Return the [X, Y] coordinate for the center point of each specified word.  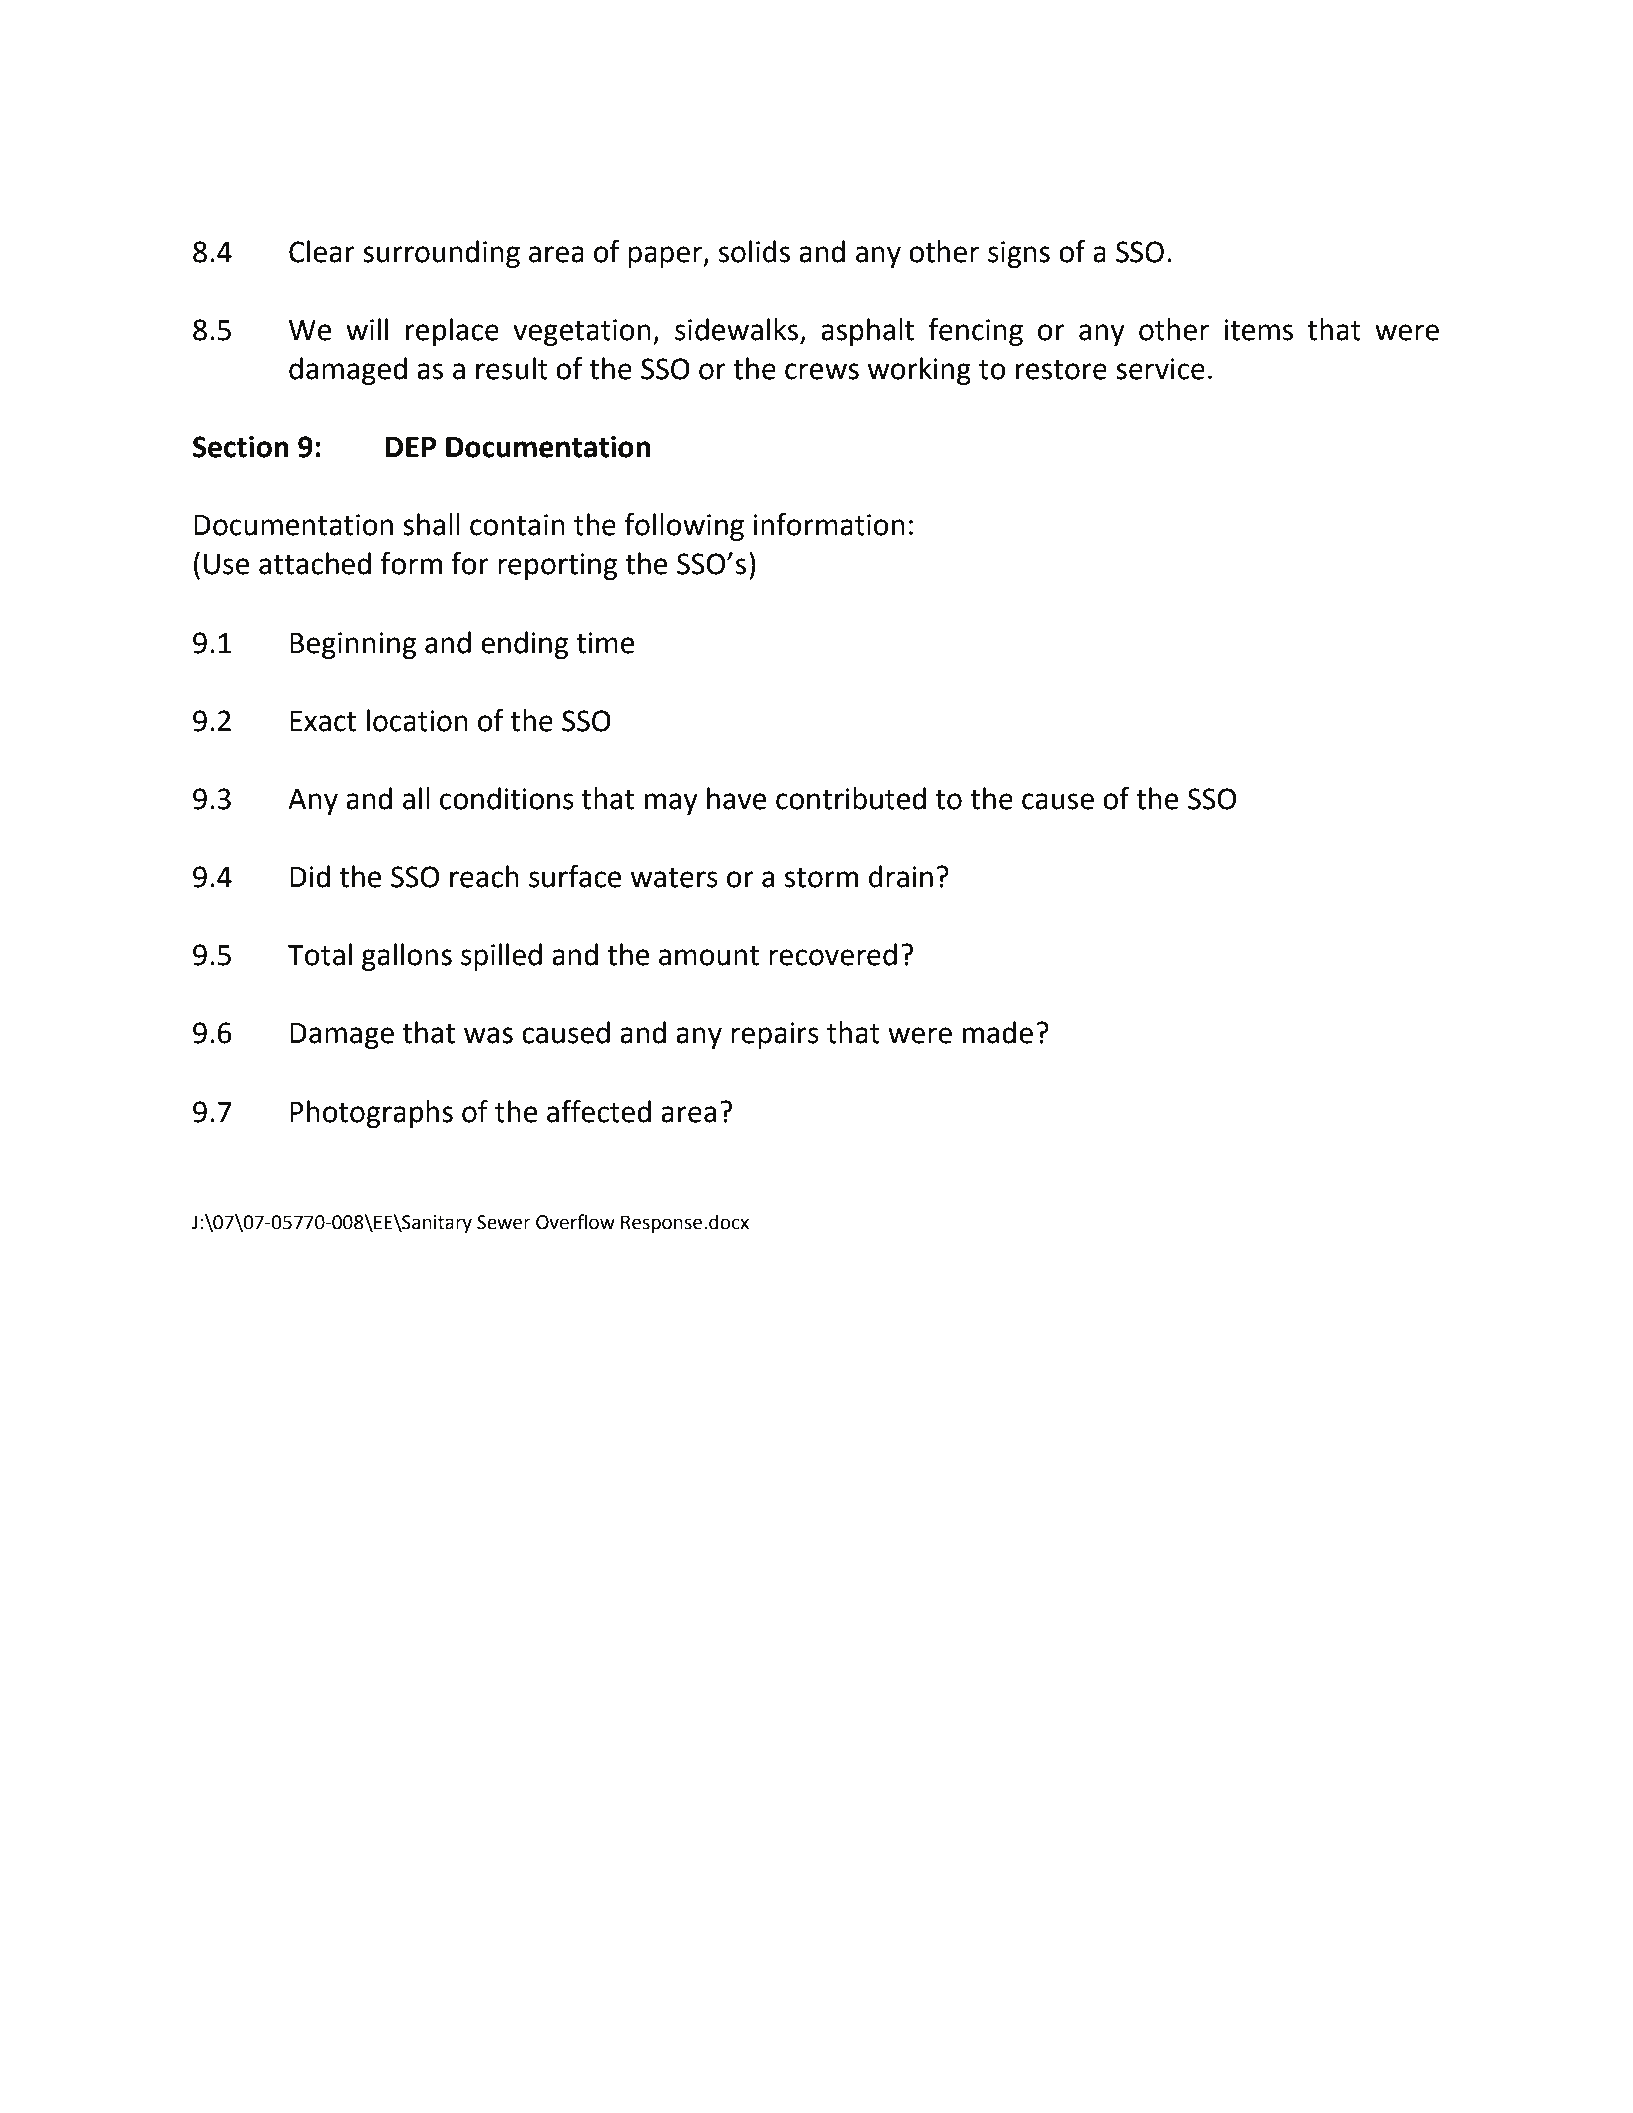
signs [1019, 254]
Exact [323, 721]
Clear [322, 251]
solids [754, 251]
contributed [851, 798]
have [736, 798]
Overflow [575, 1222]
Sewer [504, 1222]
